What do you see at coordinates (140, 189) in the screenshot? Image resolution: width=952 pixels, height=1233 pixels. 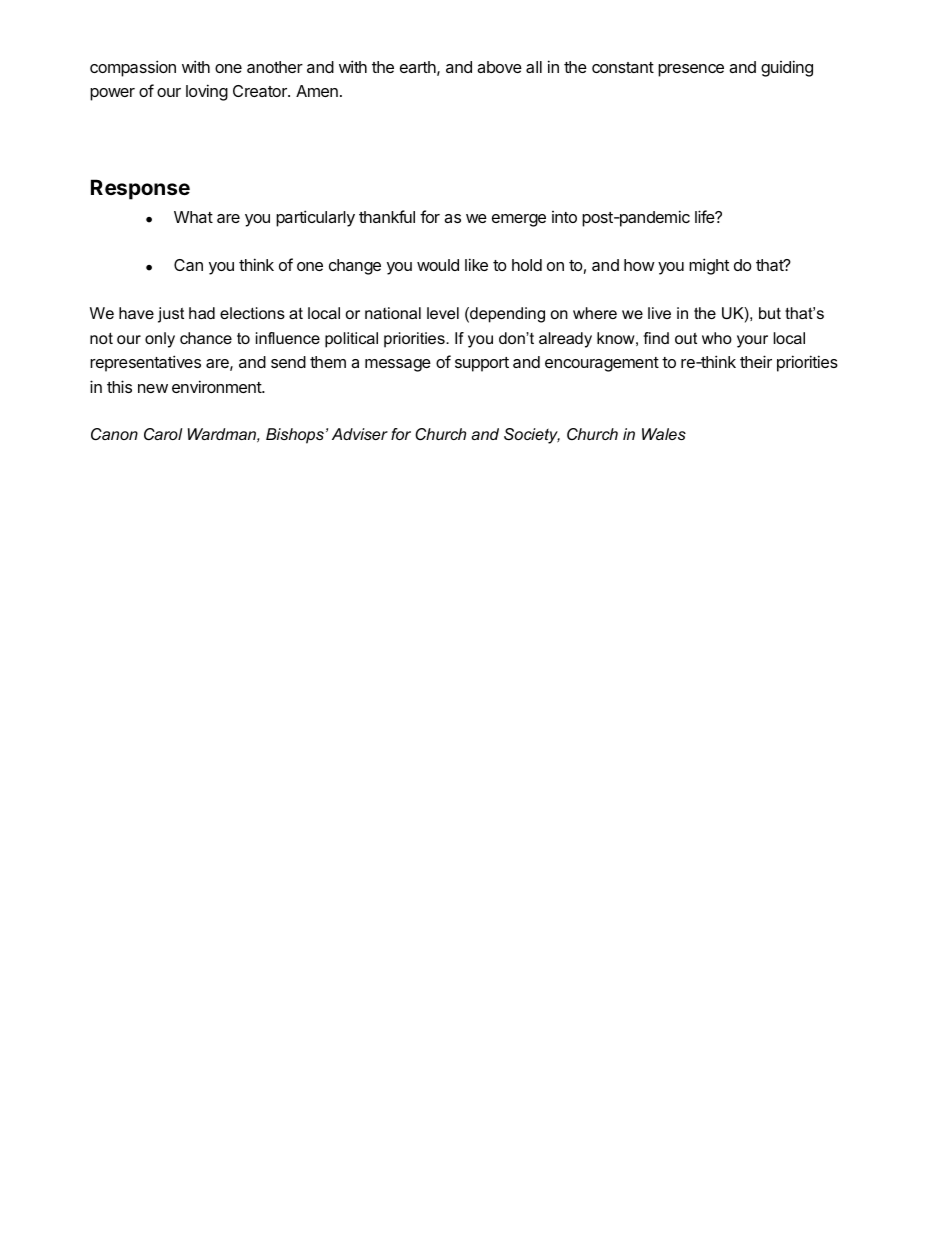 I see `Response` at bounding box center [140, 189].
